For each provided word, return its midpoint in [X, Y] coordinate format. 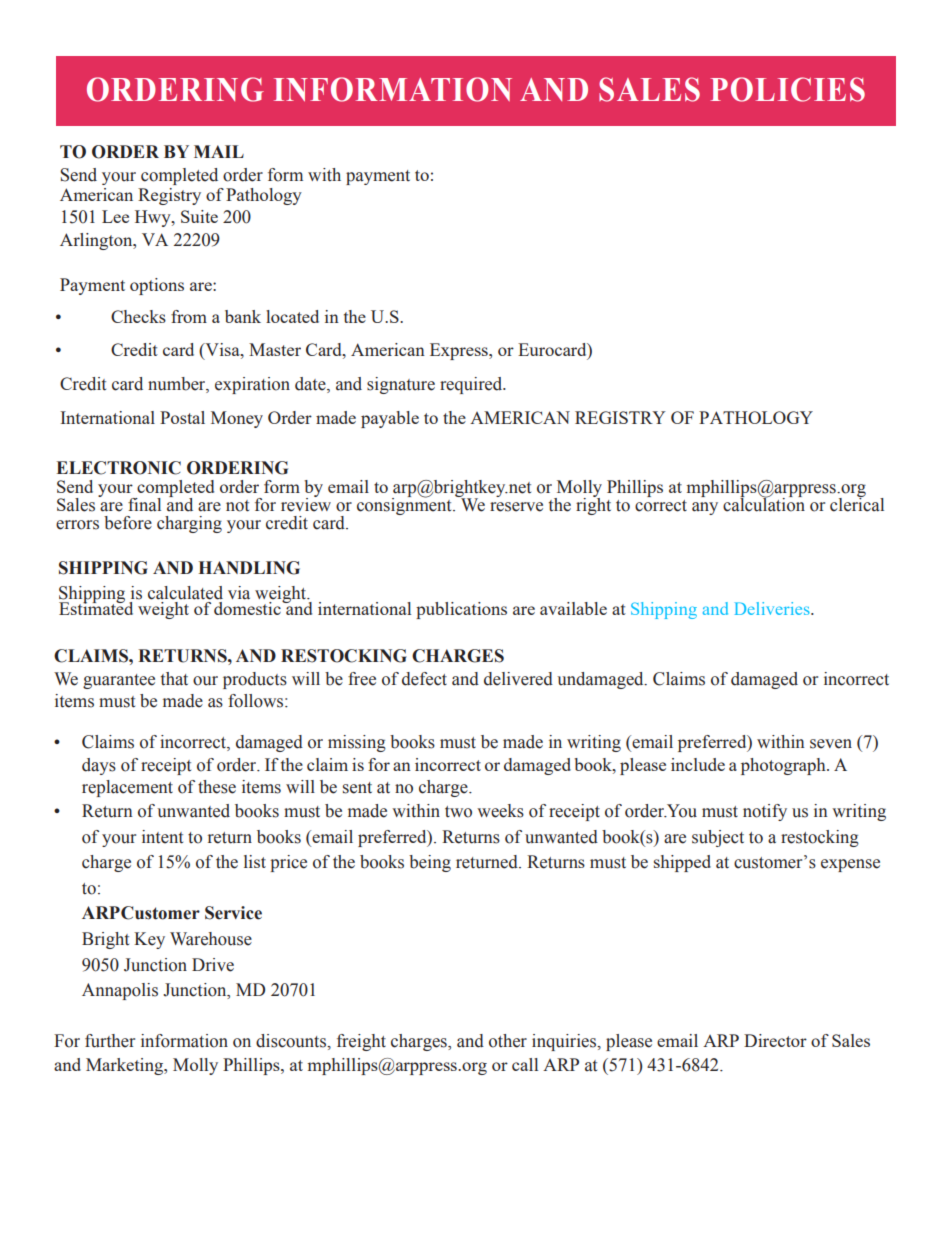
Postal [182, 417]
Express [460, 351]
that [174, 679]
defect [424, 679]
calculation [764, 503]
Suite [199, 216]
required [472, 385]
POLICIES [787, 89]
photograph [784, 766]
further [110, 1041]
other [508, 1041]
